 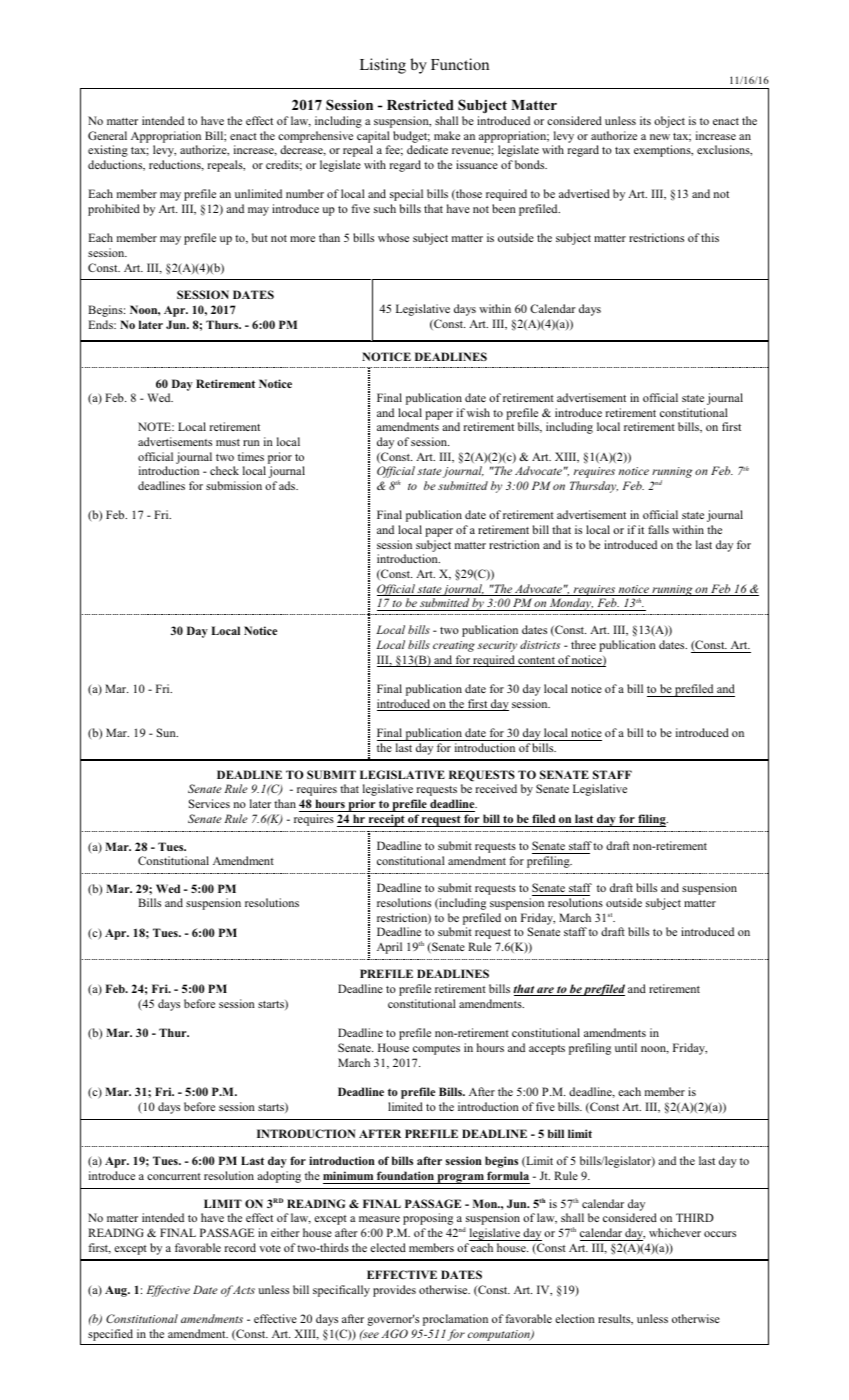 I want to click on until, so click(x=626, y=1047).
